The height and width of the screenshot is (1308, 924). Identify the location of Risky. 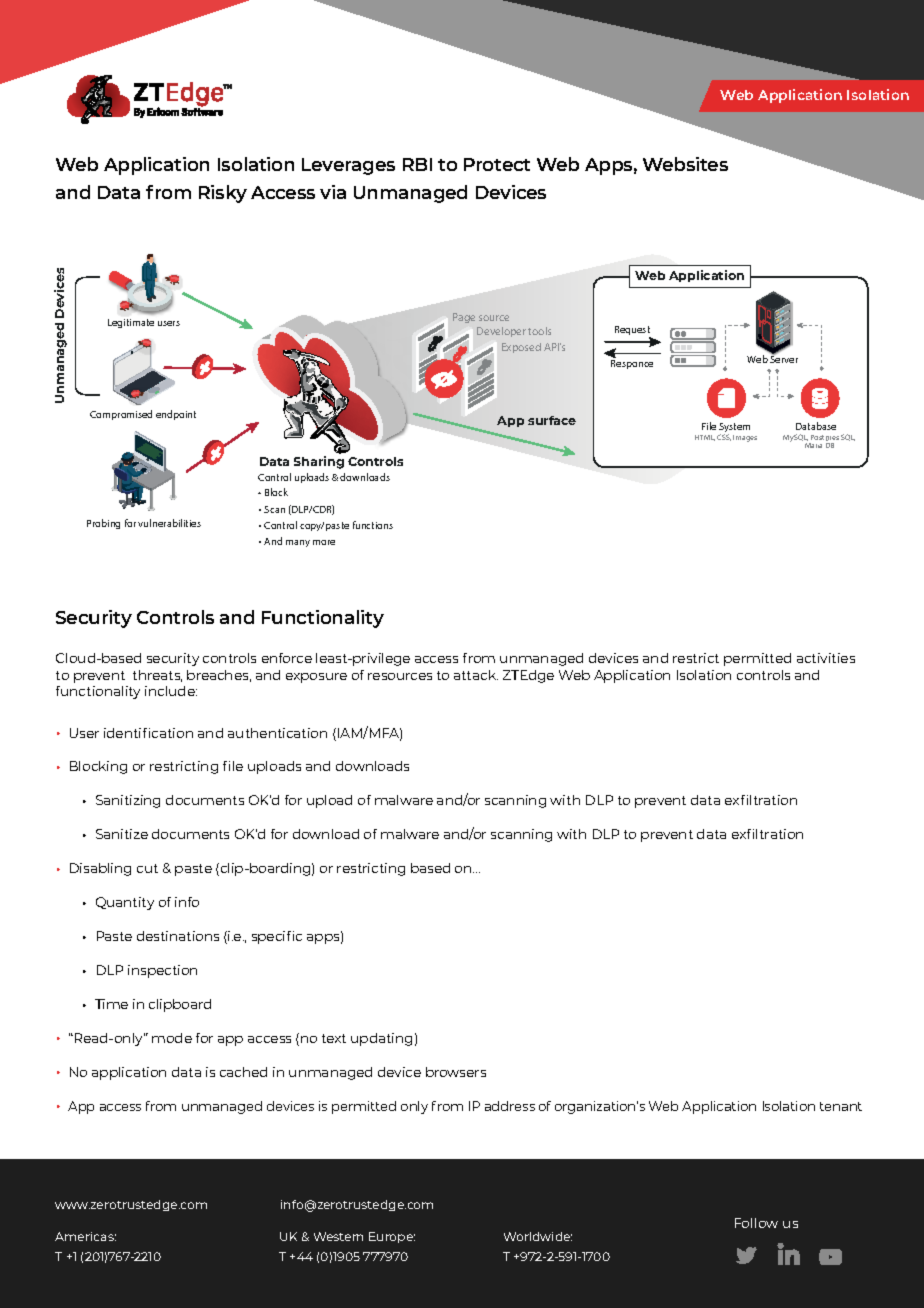
(223, 194).
